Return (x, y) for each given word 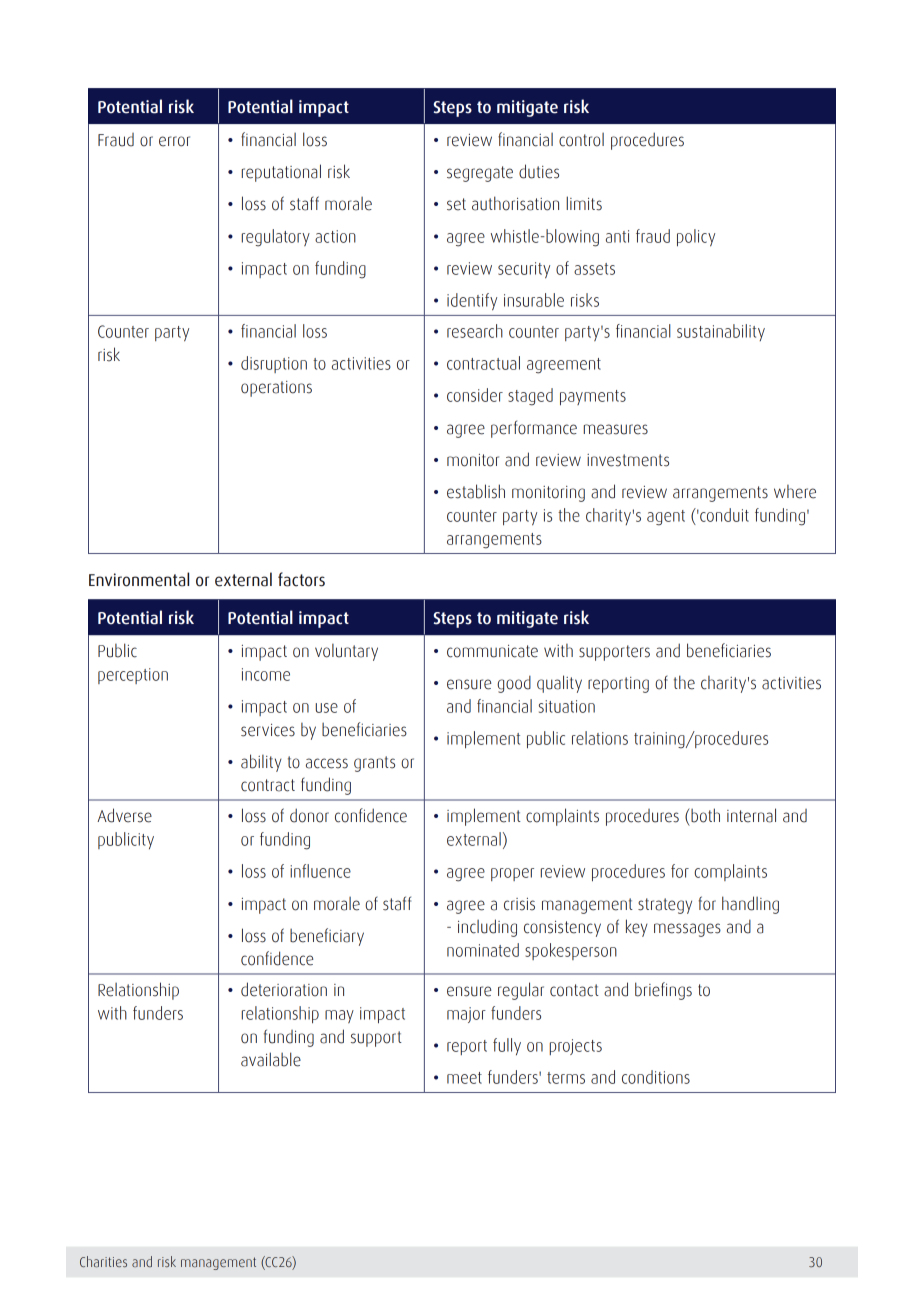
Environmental (139, 579)
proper (512, 874)
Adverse (124, 815)
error (174, 141)
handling (750, 905)
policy (696, 238)
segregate (480, 174)
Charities (103, 1261)
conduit (723, 515)
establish (476, 491)
